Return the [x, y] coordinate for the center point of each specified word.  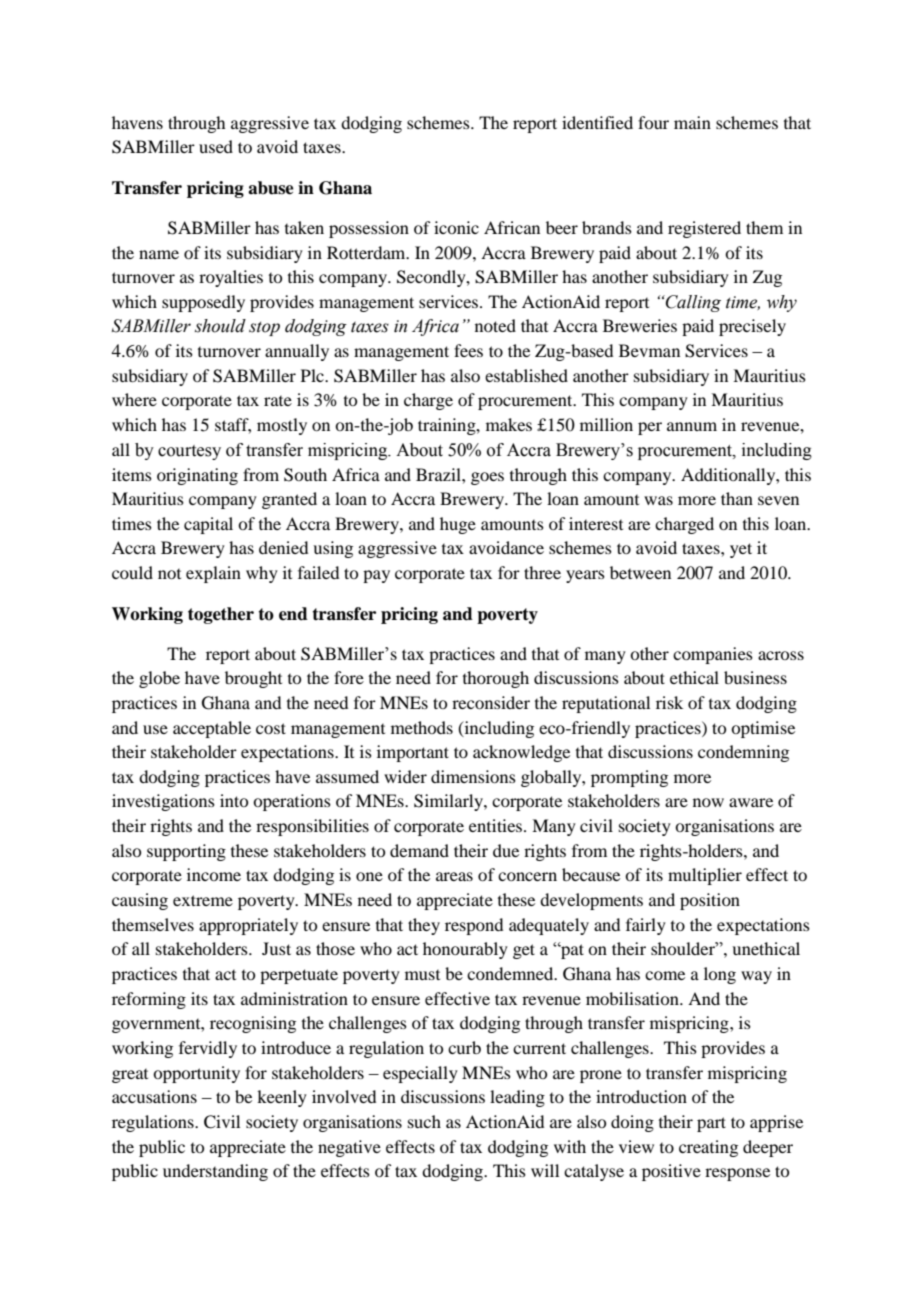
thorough [496, 679]
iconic [456, 227]
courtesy [189, 452]
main [692, 122]
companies [713, 655]
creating [708, 1148]
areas [454, 876]
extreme [203, 900]
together [221, 615]
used [216, 146]
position [710, 901]
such [424, 1121]
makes [509, 424]
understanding [215, 1172]
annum [692, 426]
